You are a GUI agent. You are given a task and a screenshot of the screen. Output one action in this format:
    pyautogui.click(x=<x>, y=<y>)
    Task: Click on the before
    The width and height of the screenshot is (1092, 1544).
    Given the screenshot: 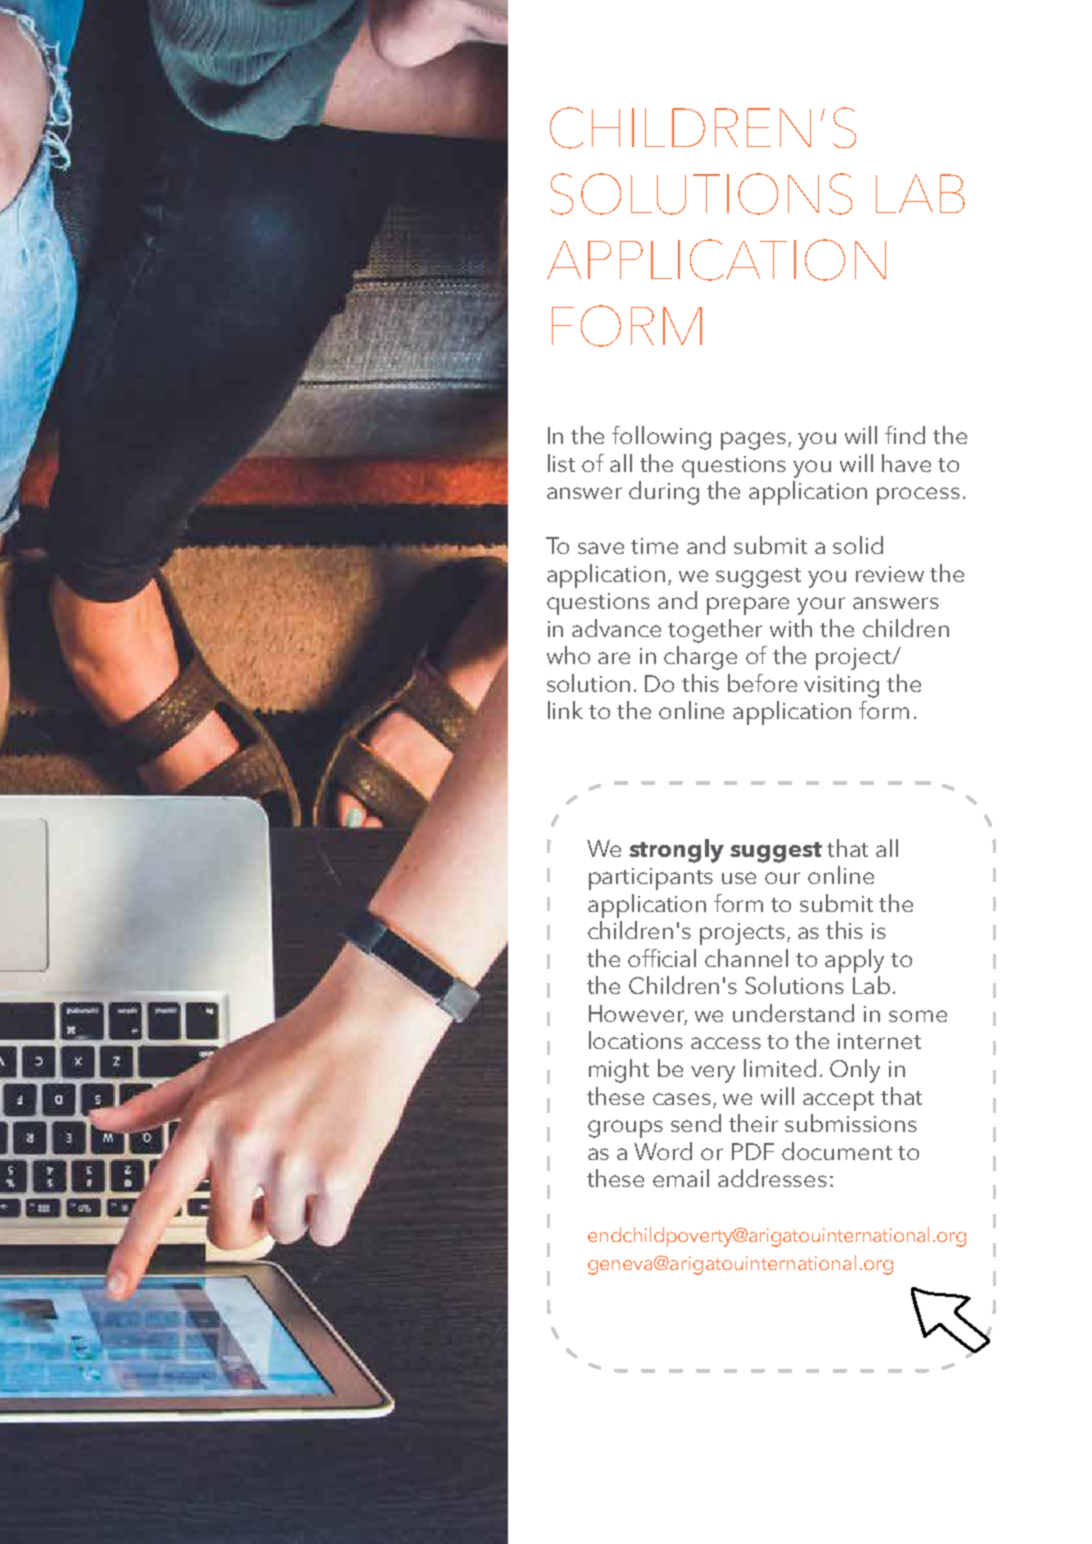 What is the action you would take?
    pyautogui.click(x=762, y=683)
